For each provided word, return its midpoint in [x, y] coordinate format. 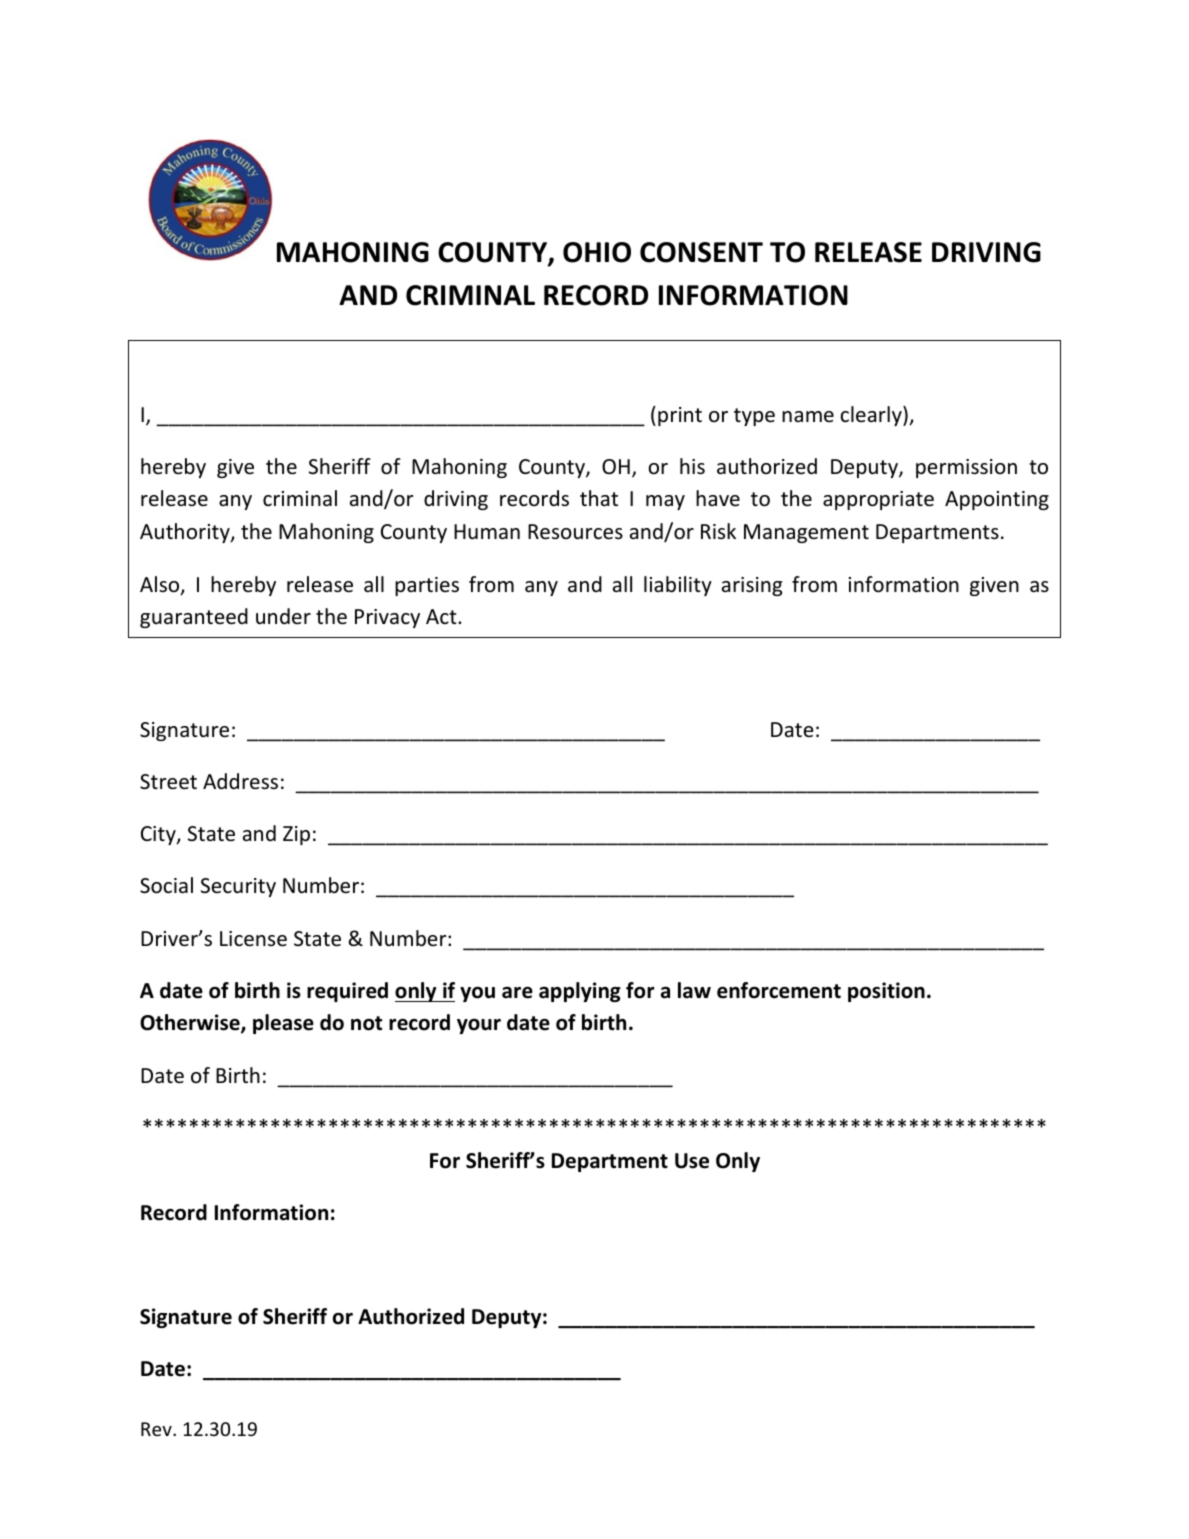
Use [692, 1161]
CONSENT [701, 252]
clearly [872, 416]
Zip [296, 835]
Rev [157, 1429]
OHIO [597, 252]
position [886, 992]
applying [580, 992]
